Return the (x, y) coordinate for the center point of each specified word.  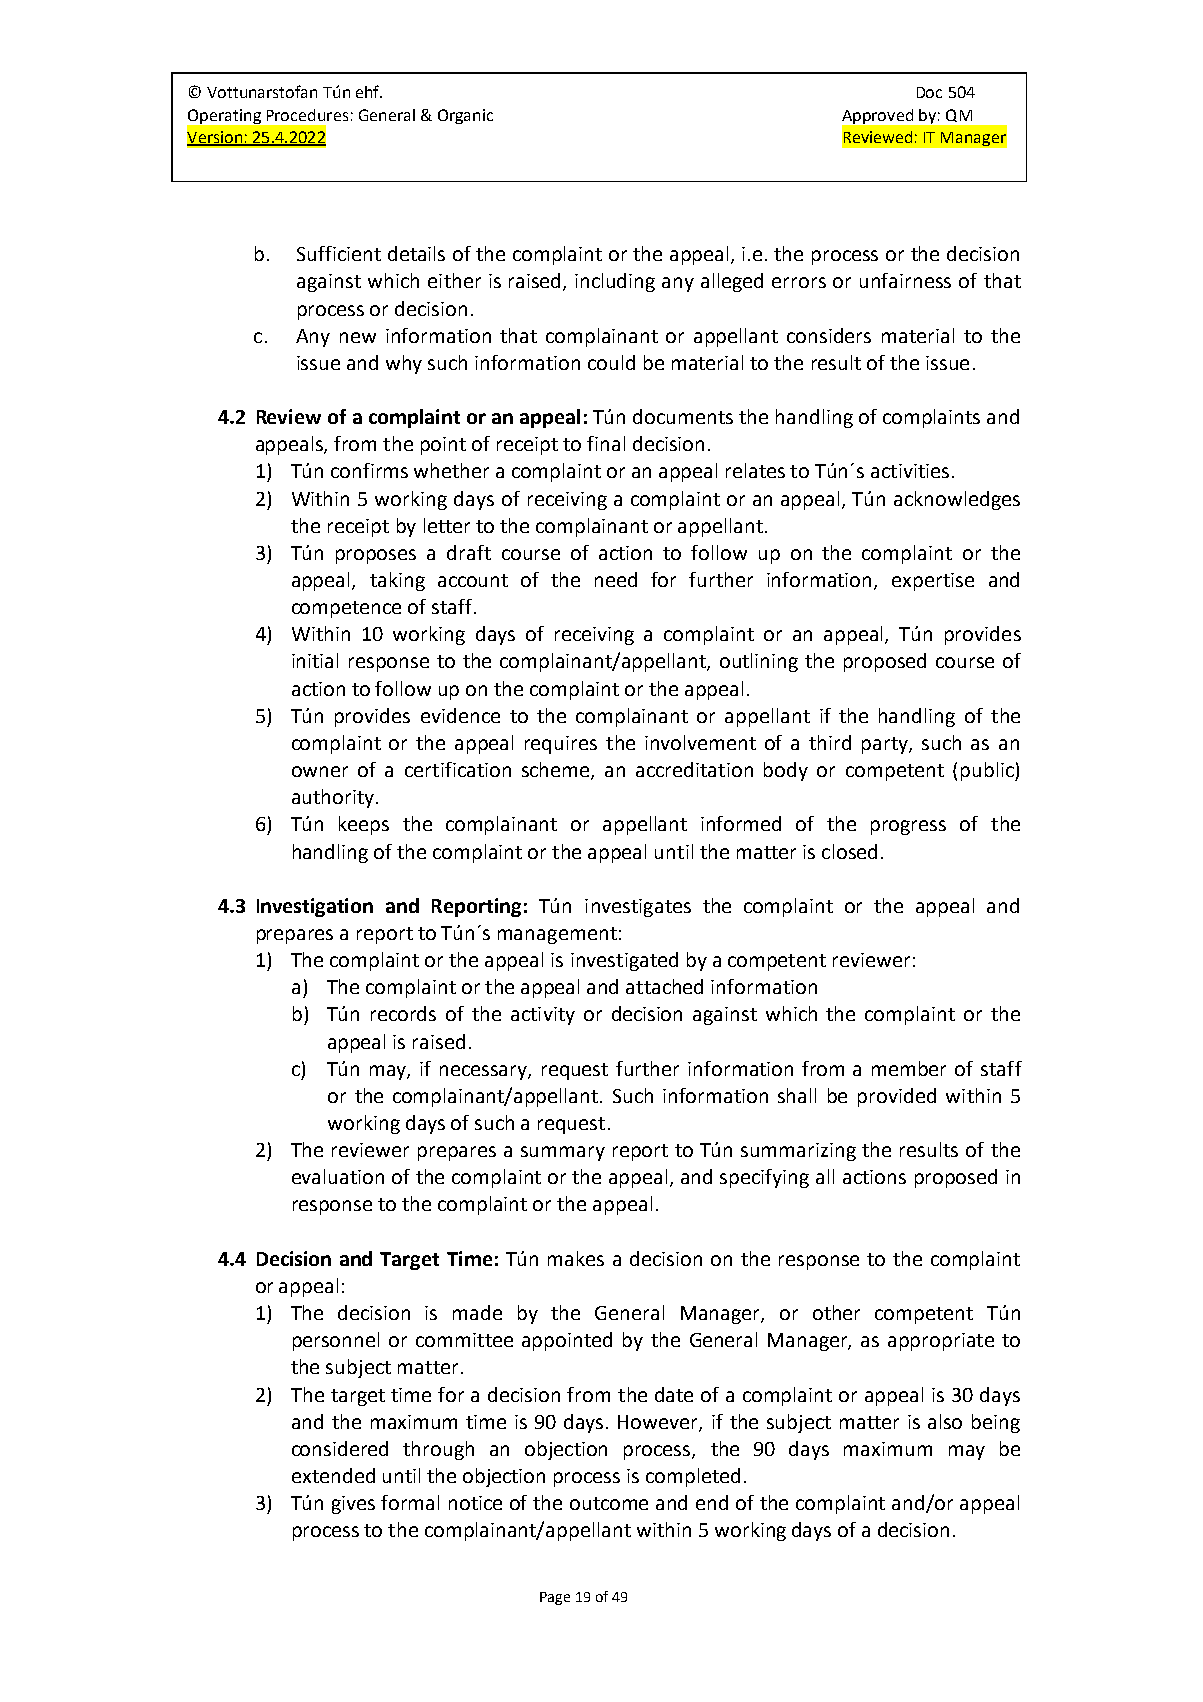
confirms (369, 470)
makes (576, 1258)
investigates (638, 908)
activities (910, 471)
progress (908, 827)
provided (897, 1097)
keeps (364, 825)
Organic (465, 116)
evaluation (338, 1176)
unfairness (905, 280)
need (616, 579)
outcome (609, 1503)
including (615, 282)
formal (410, 1502)
